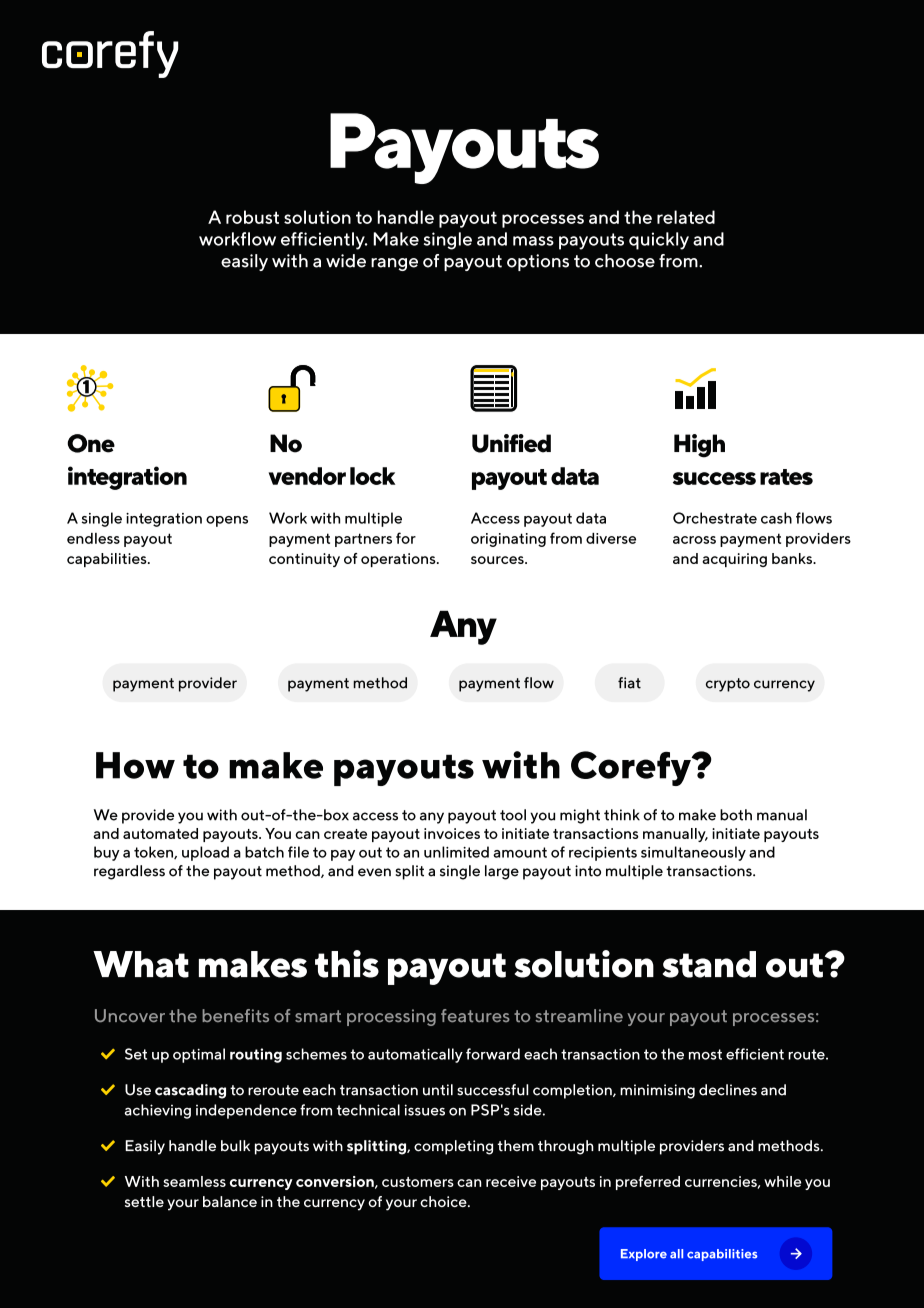  Describe the element at coordinates (252, 217) in the page. I see `robust` at that location.
